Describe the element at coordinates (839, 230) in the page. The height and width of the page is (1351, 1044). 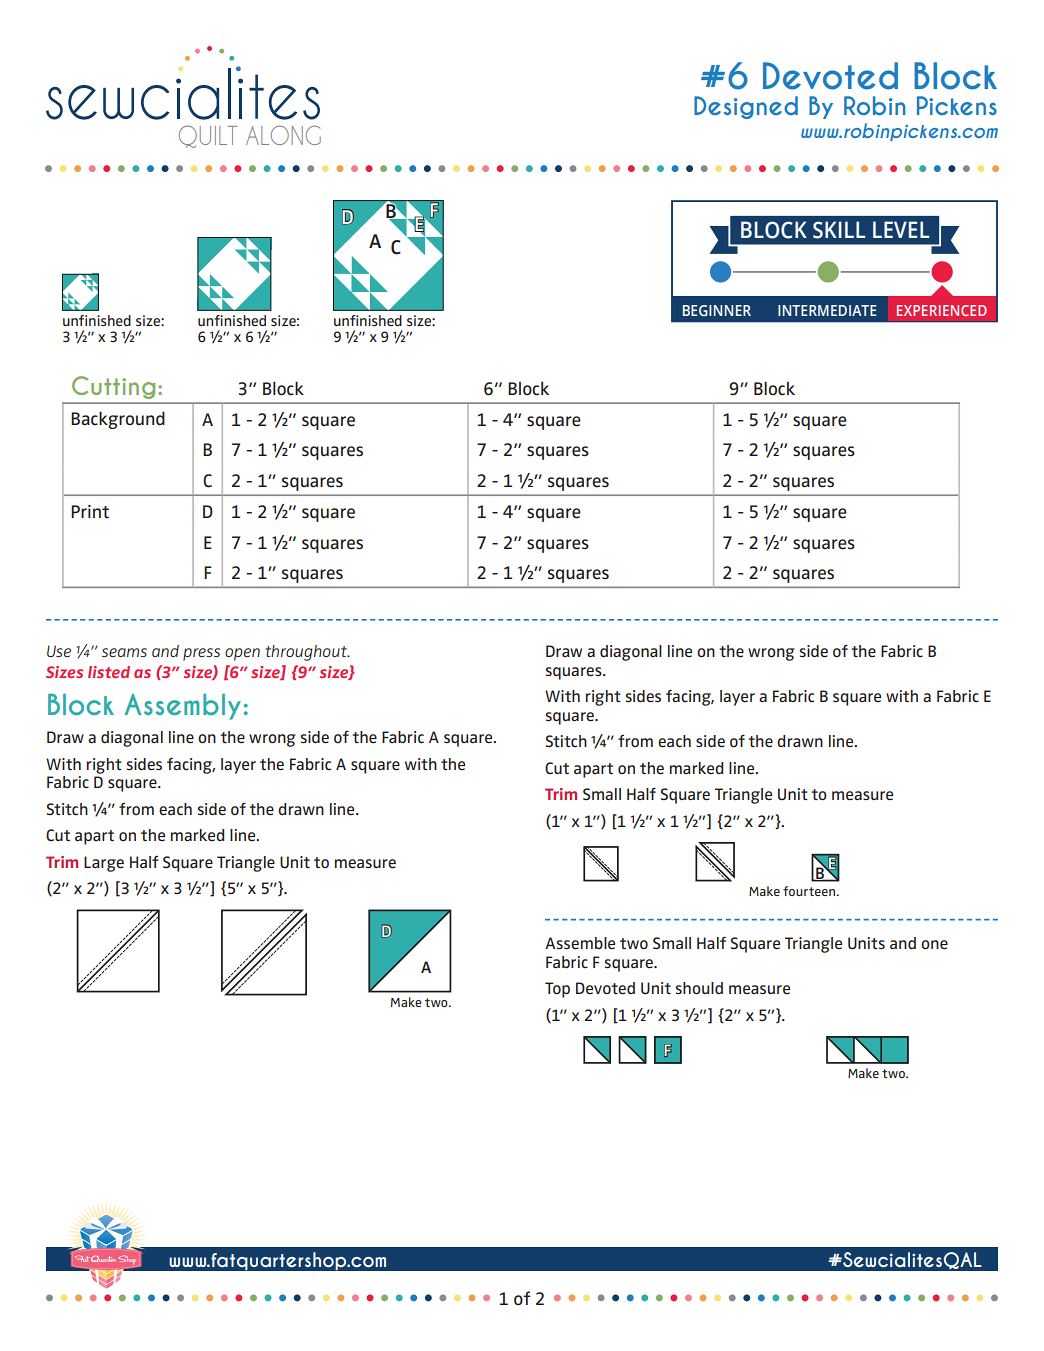
I see `SKILL` at that location.
